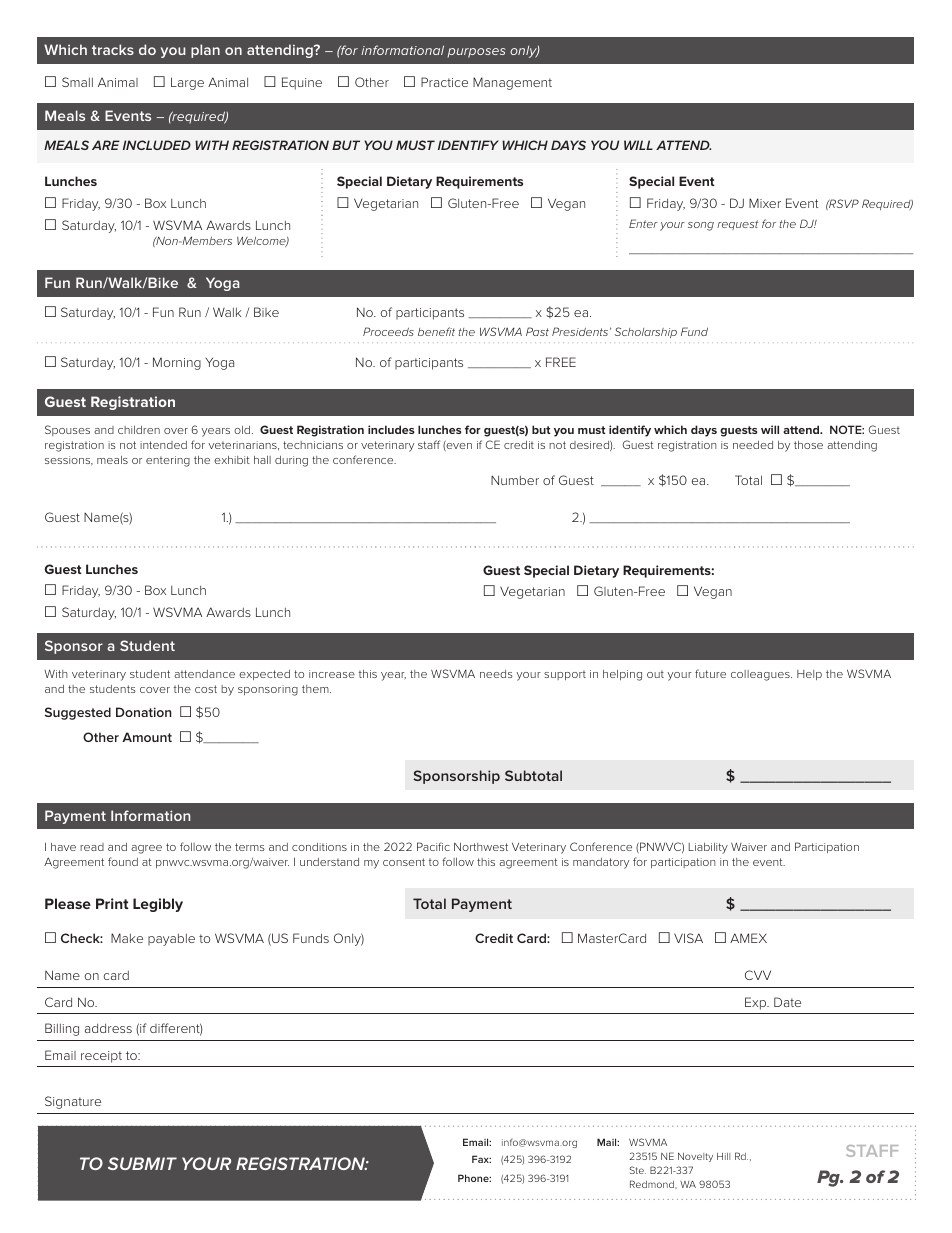  Describe the element at coordinates (187, 83) in the screenshot. I see `Large` at that location.
